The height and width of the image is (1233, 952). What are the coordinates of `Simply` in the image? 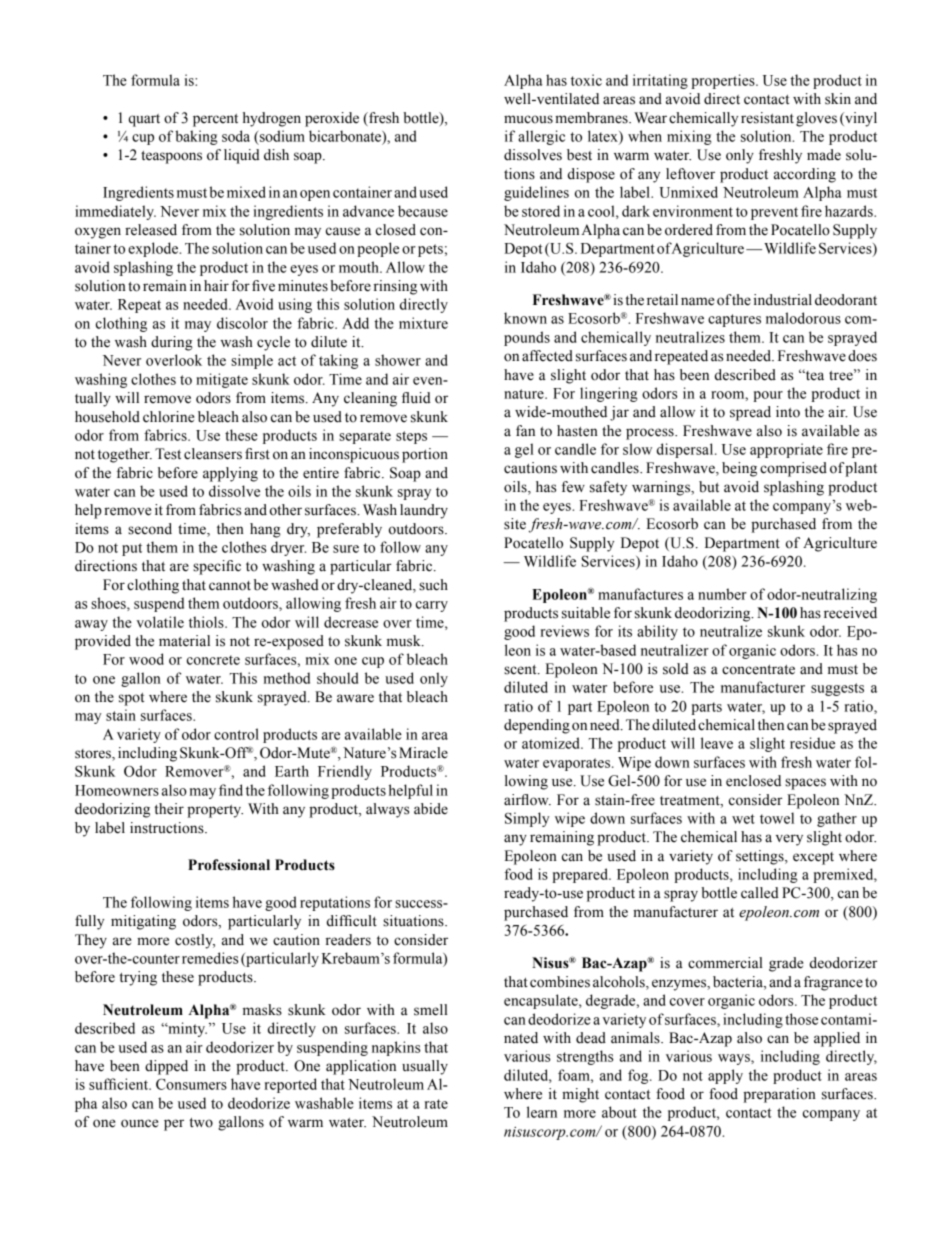 It's located at (527, 819).
